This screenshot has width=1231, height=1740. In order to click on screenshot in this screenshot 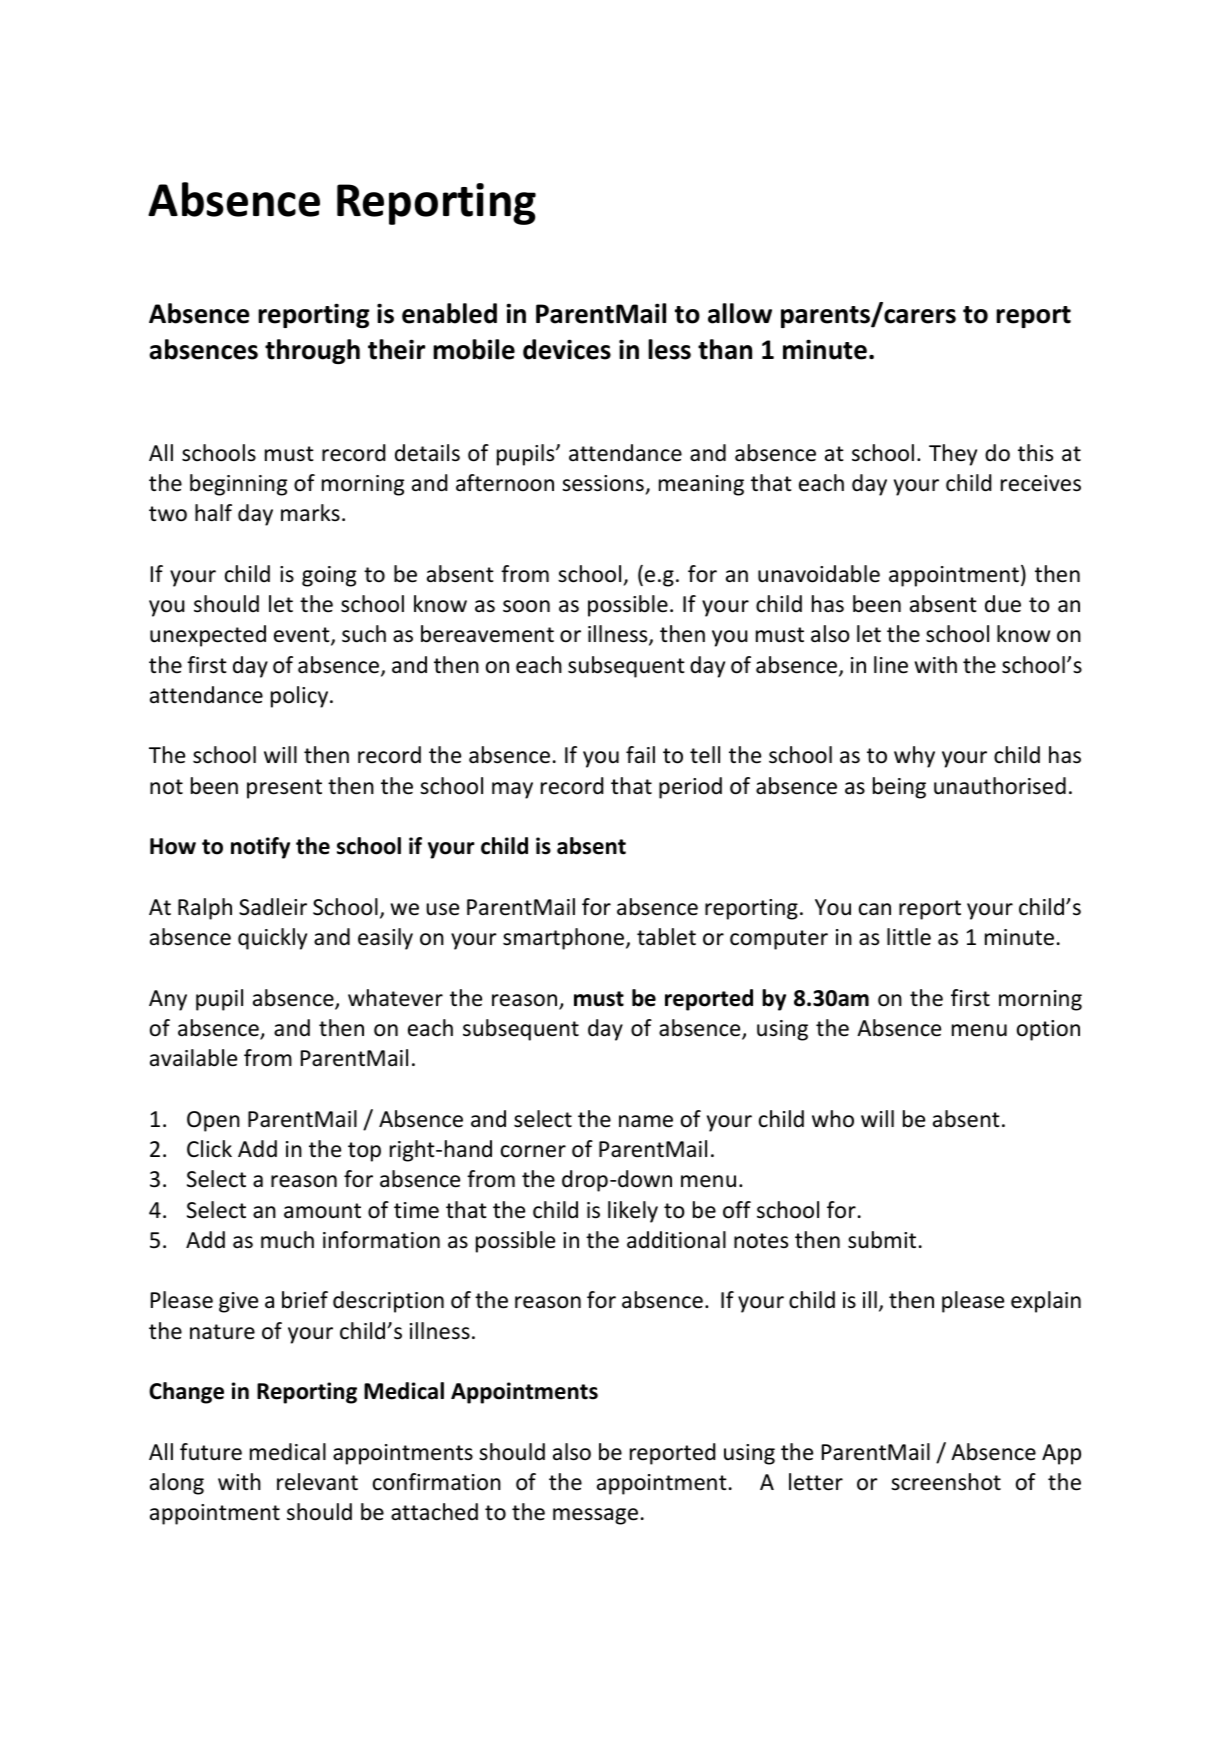, I will do `click(946, 1482)`.
